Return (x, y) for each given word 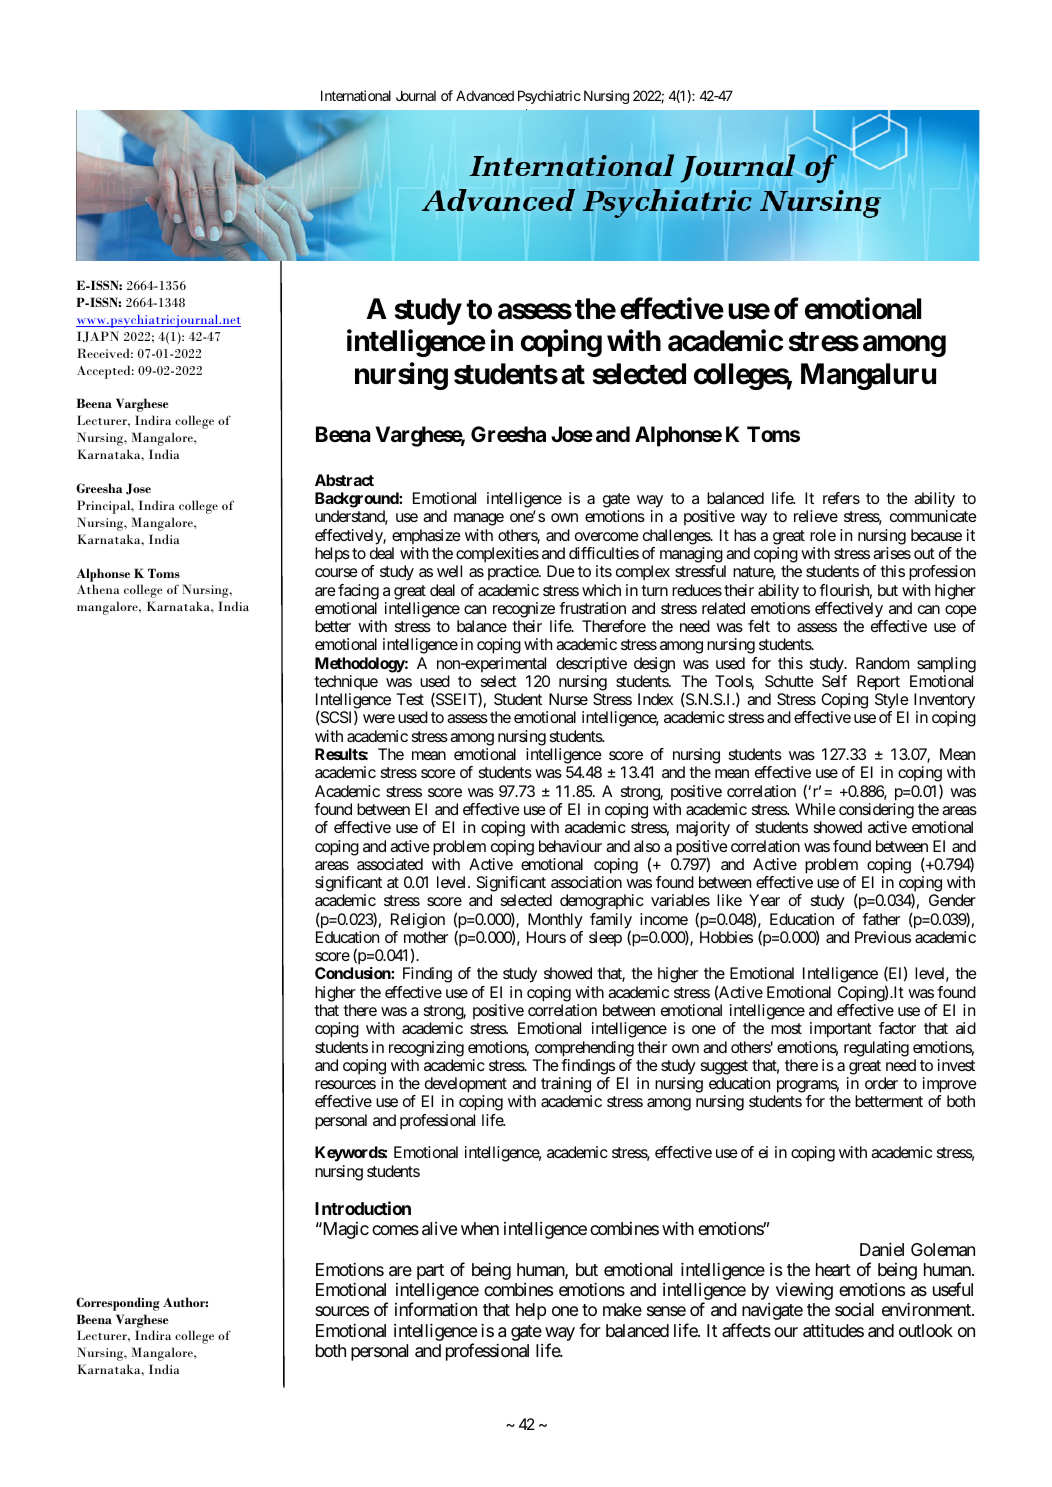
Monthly (555, 921)
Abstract (344, 480)
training (566, 1086)
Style (892, 702)
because (936, 535)
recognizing (426, 1049)
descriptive (591, 665)
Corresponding (118, 1304)
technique (346, 682)
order (881, 1083)
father (881, 919)
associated (390, 864)
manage (479, 519)
